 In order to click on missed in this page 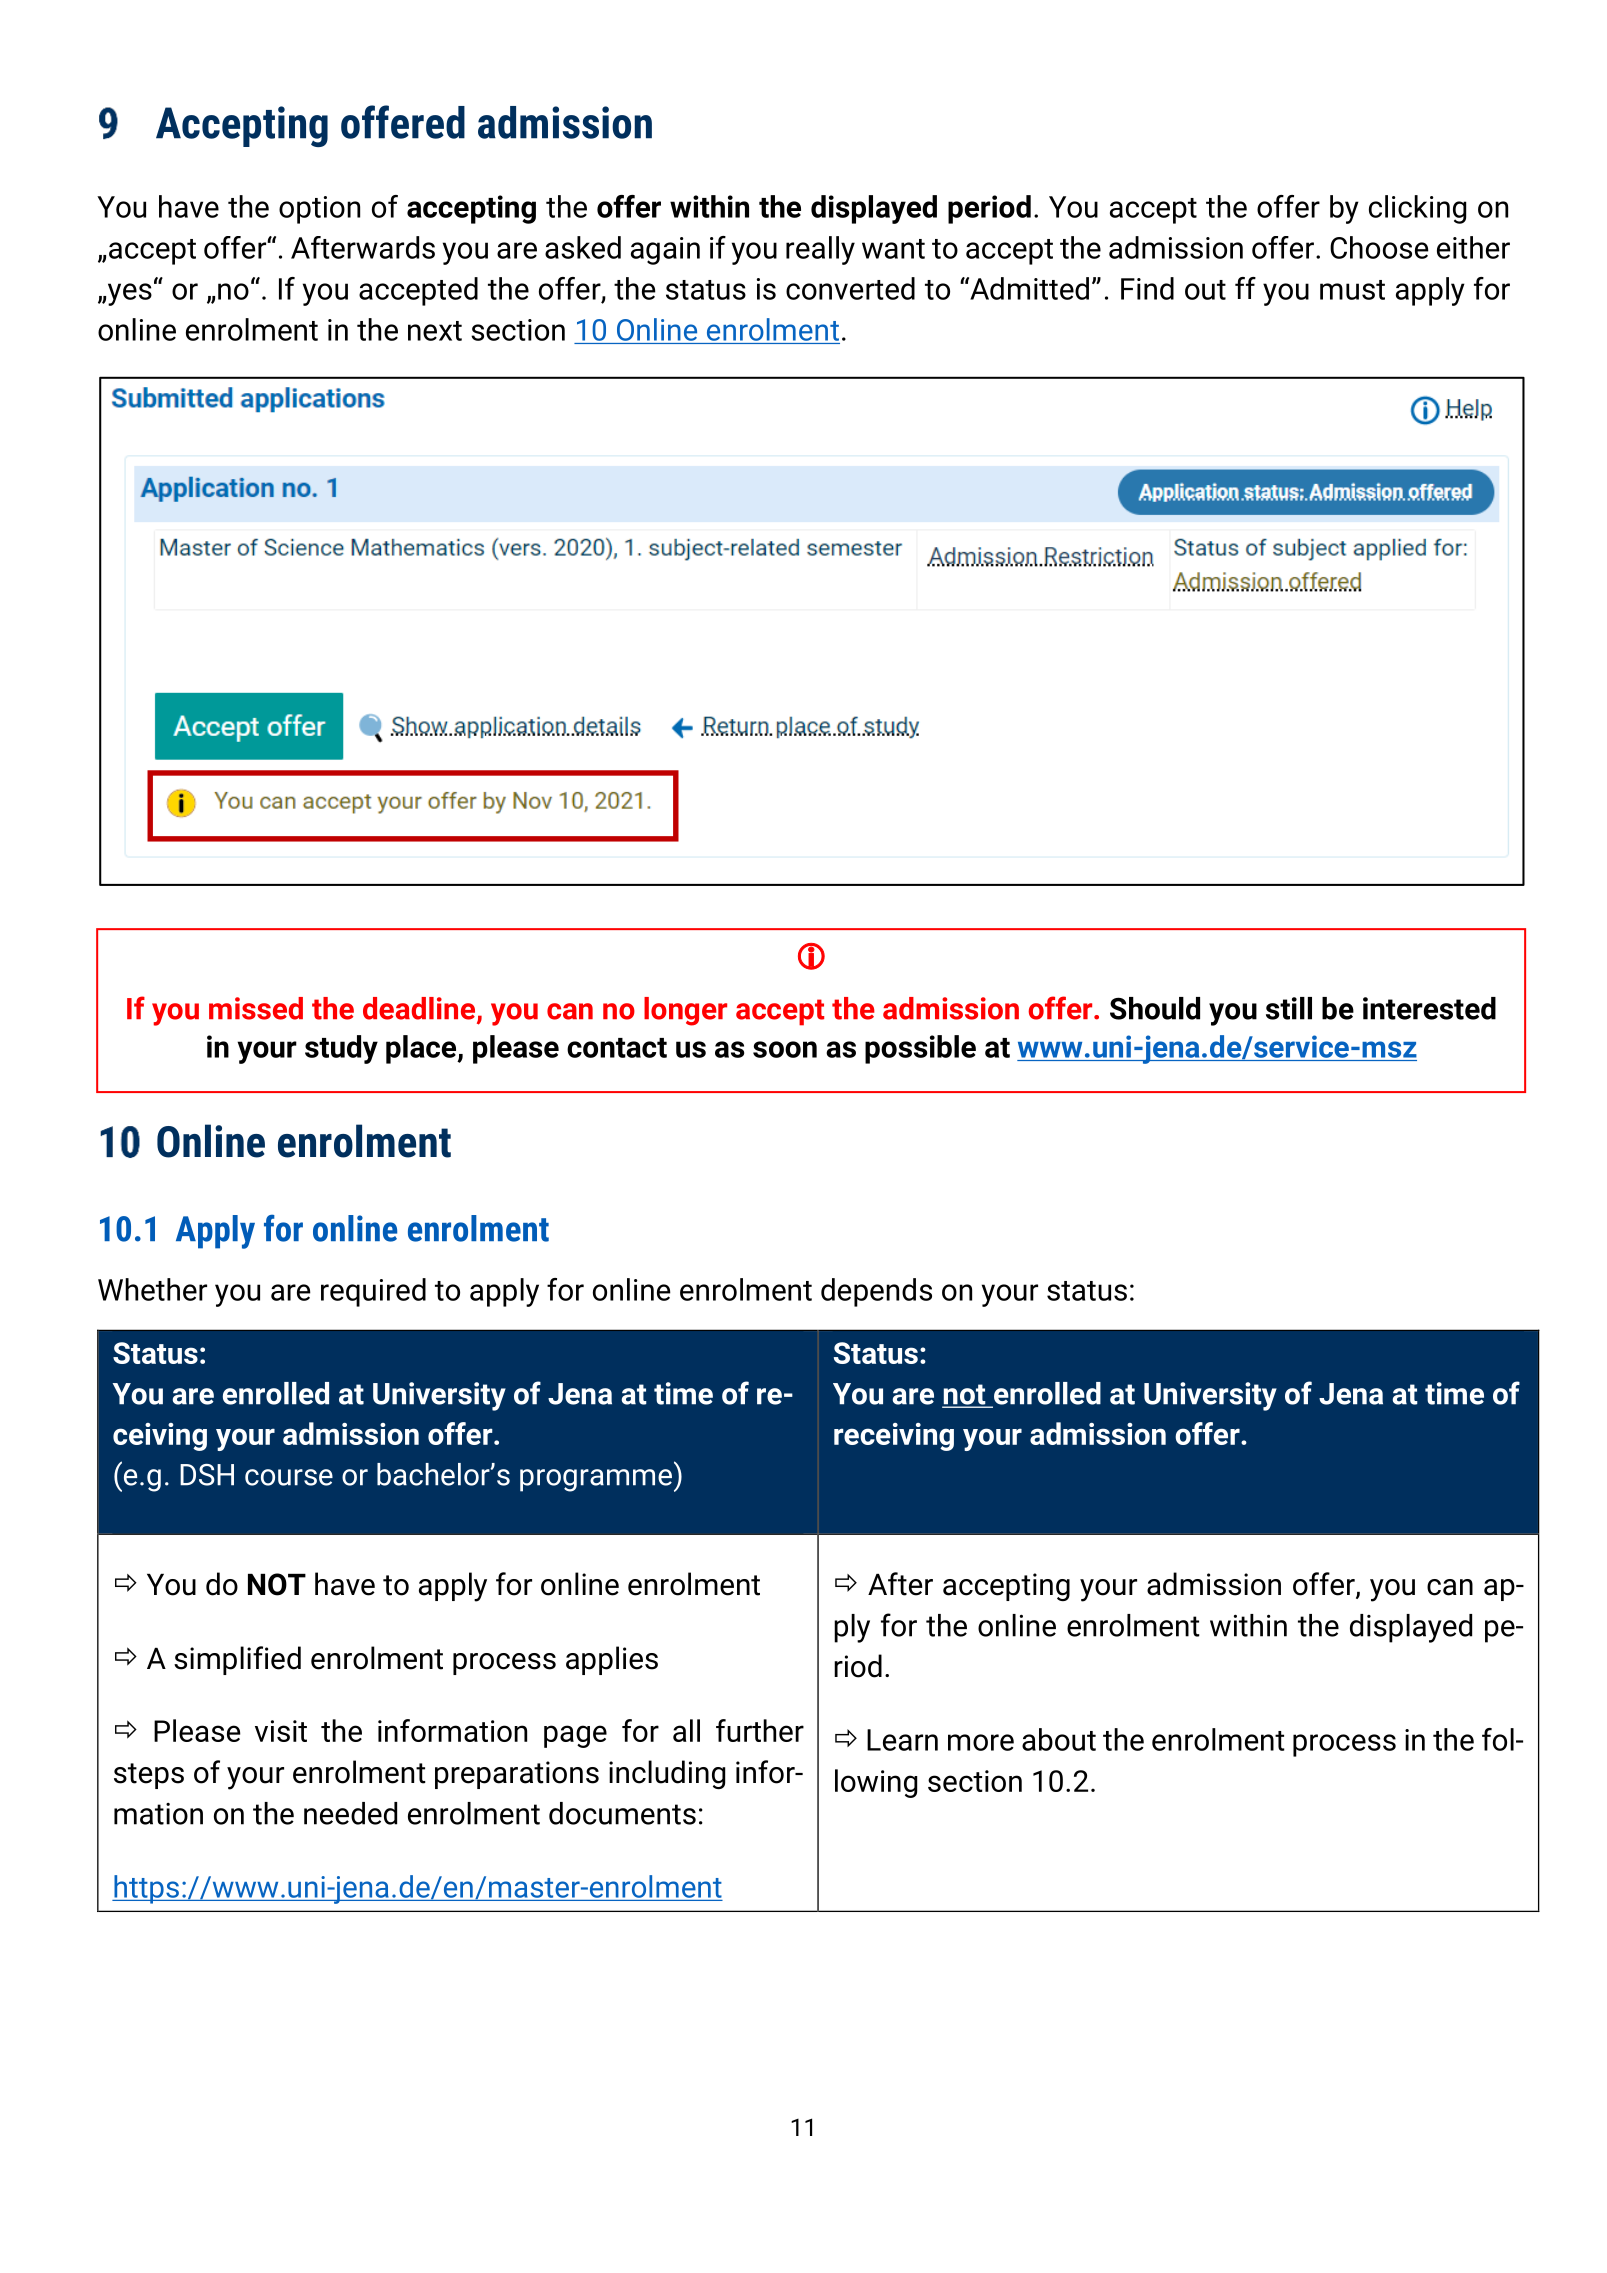, I will do `click(256, 1008)`.
